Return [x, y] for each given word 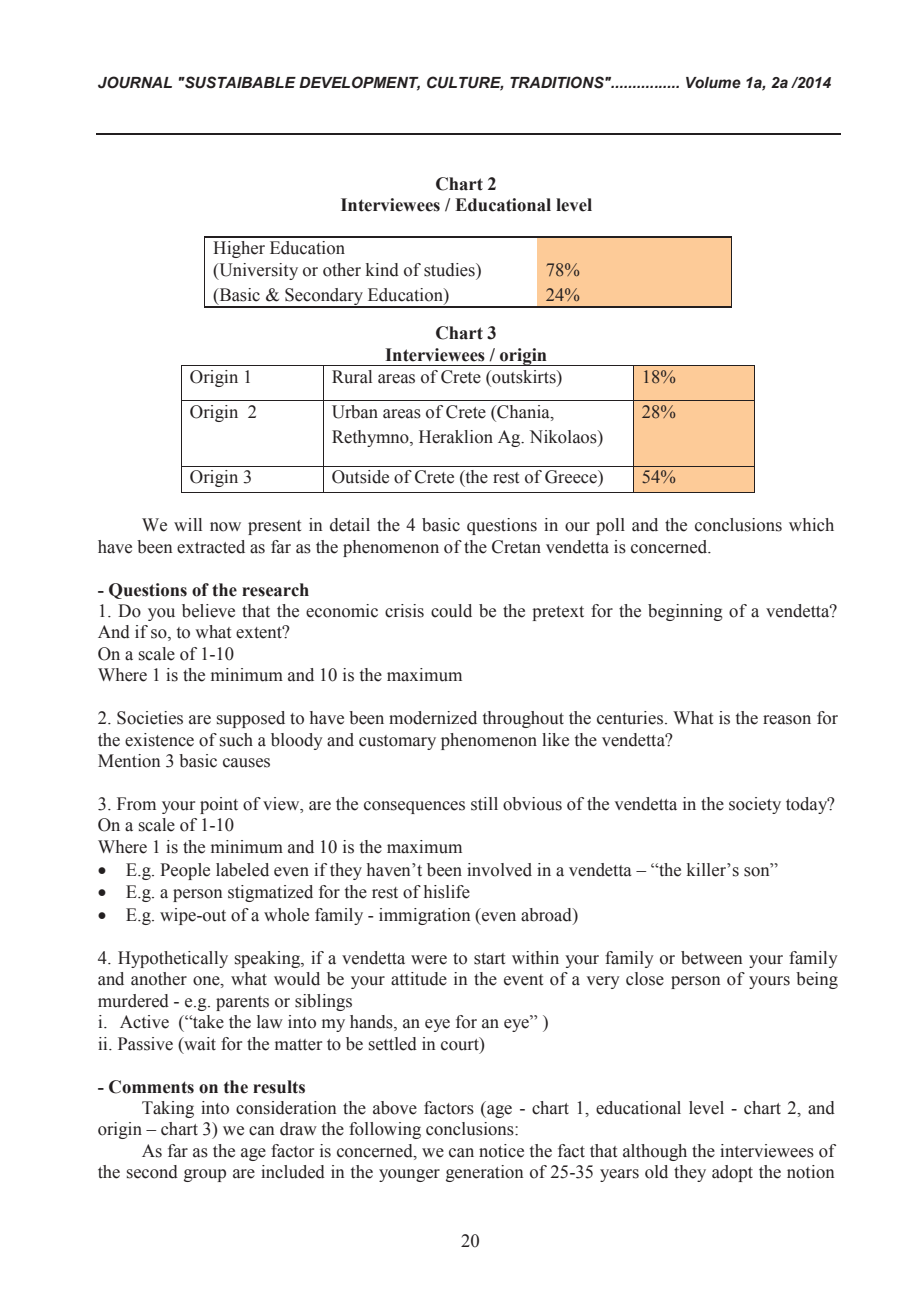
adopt [732, 1173]
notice [501, 1151]
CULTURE [465, 83]
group [205, 1175]
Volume [713, 83]
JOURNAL [135, 82]
